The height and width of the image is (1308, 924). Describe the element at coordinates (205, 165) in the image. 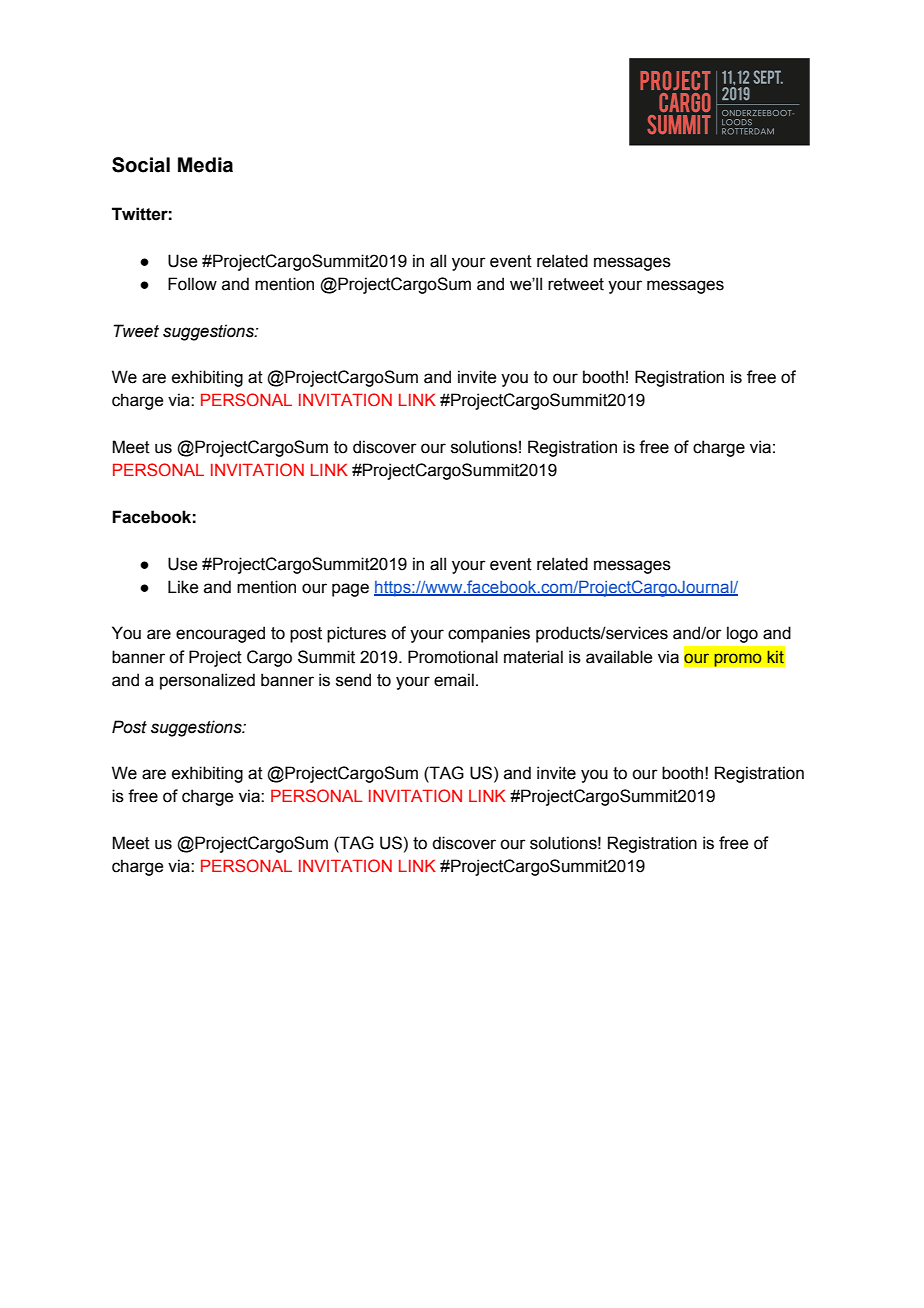

I see `Media` at that location.
